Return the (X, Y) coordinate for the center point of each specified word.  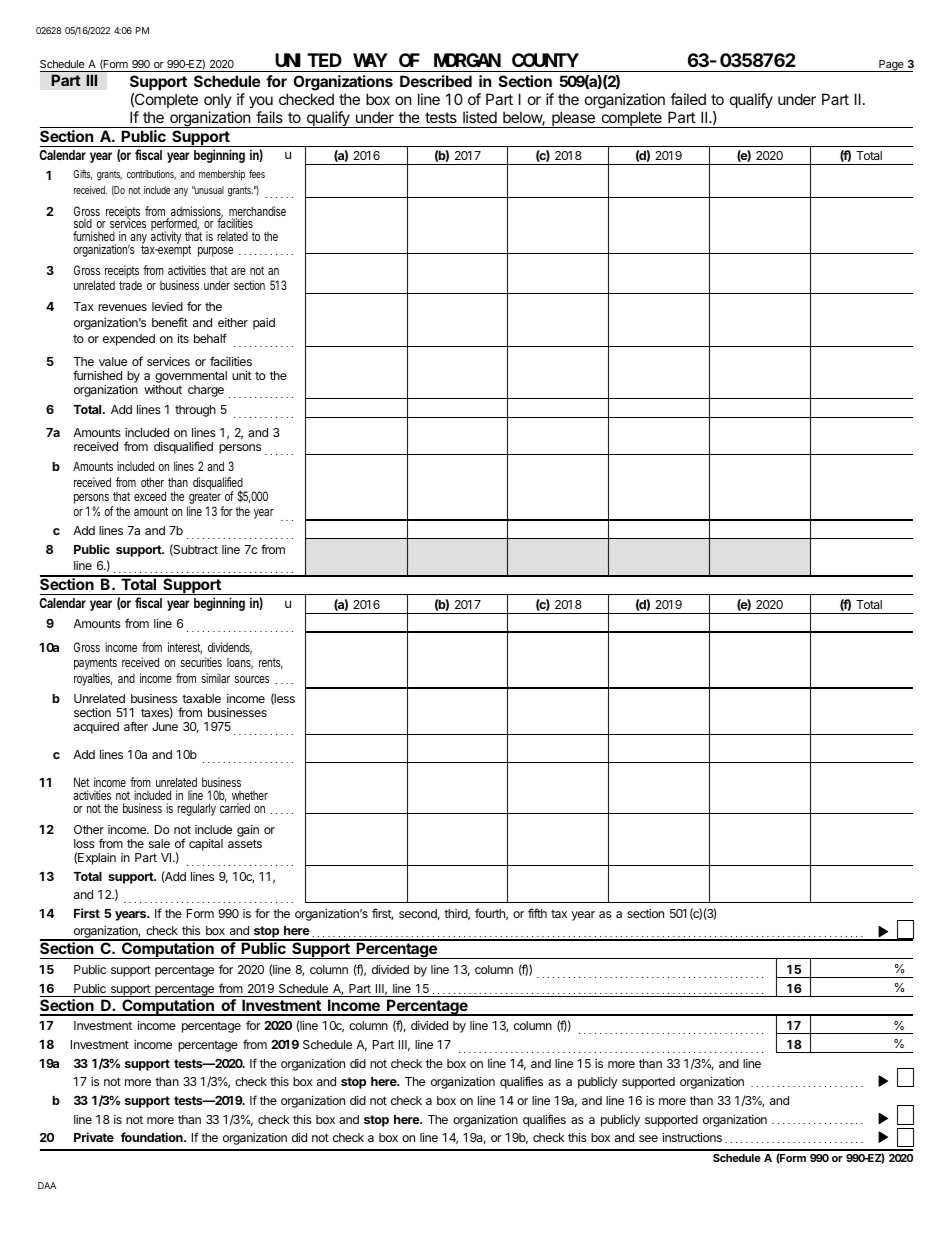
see (648, 1138)
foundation (153, 1137)
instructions (692, 1137)
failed (688, 99)
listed (480, 117)
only (218, 100)
